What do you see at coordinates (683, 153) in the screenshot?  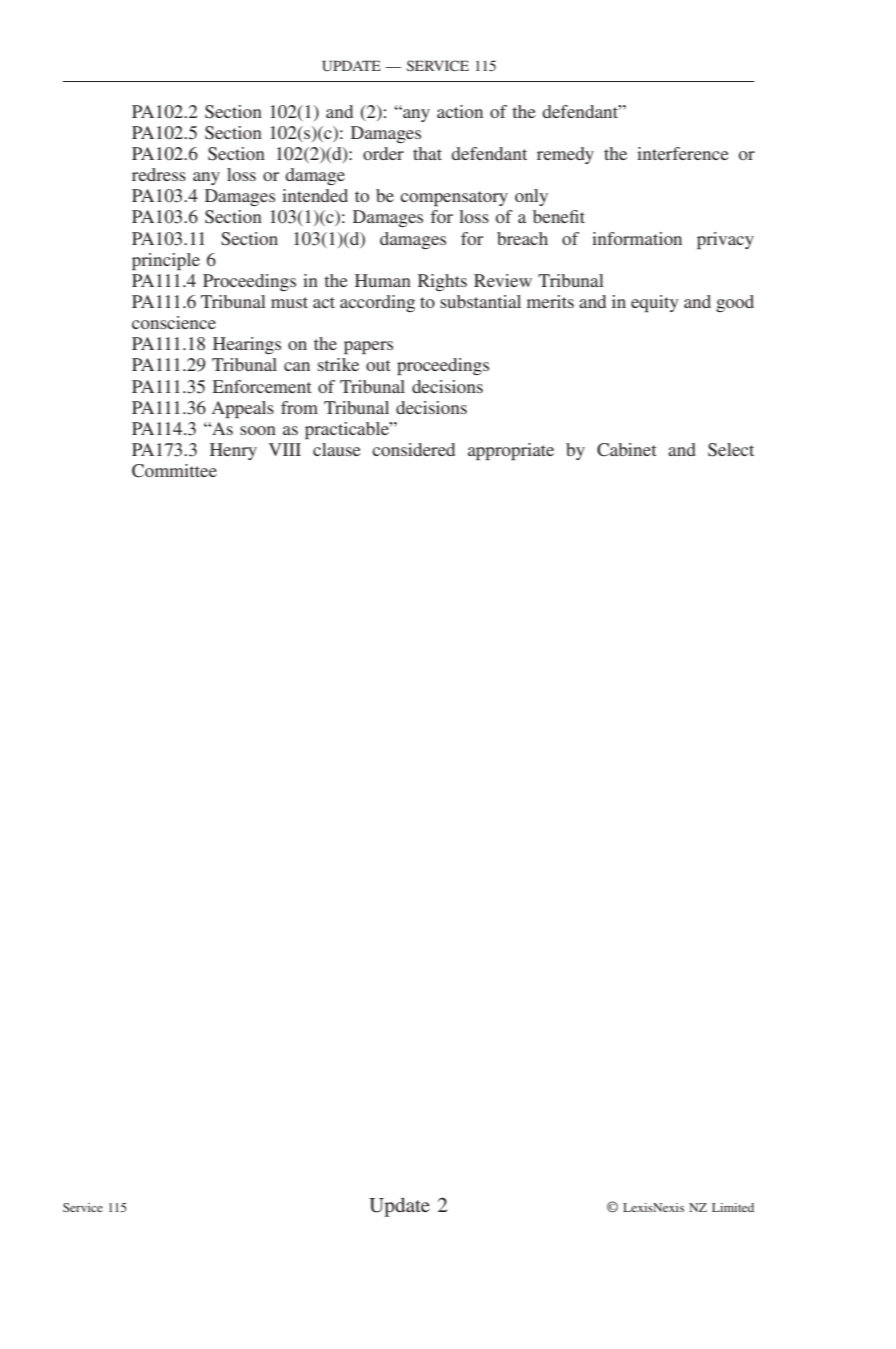 I see `interference` at bounding box center [683, 153].
